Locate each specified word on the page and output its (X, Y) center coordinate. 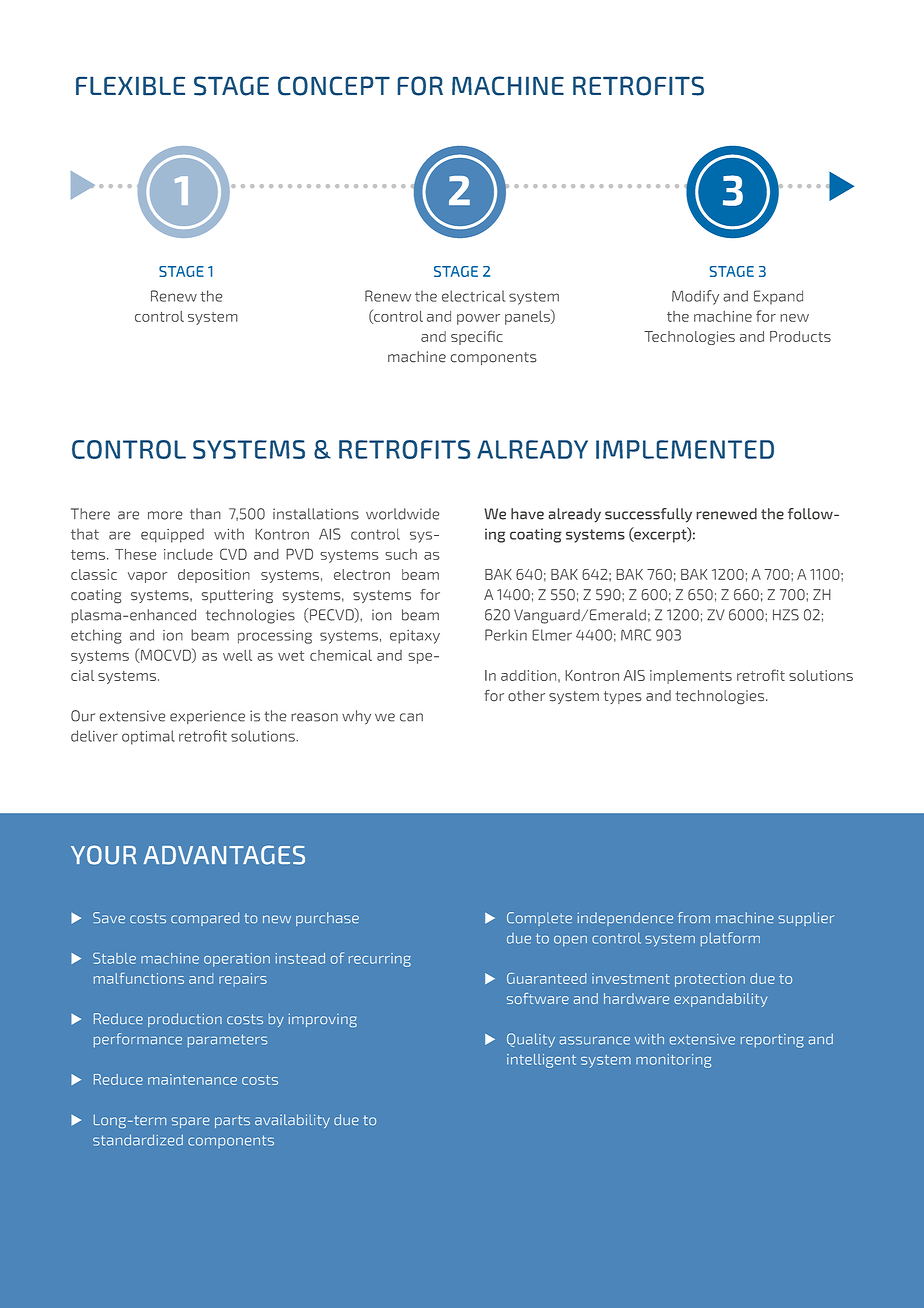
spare (191, 1122)
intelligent (541, 1061)
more (165, 515)
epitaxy (415, 637)
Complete (539, 919)
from (694, 917)
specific (477, 337)
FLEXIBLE (130, 85)
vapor (147, 577)
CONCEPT (334, 86)
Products (800, 336)
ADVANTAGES (224, 855)
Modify (695, 297)
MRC (636, 635)
